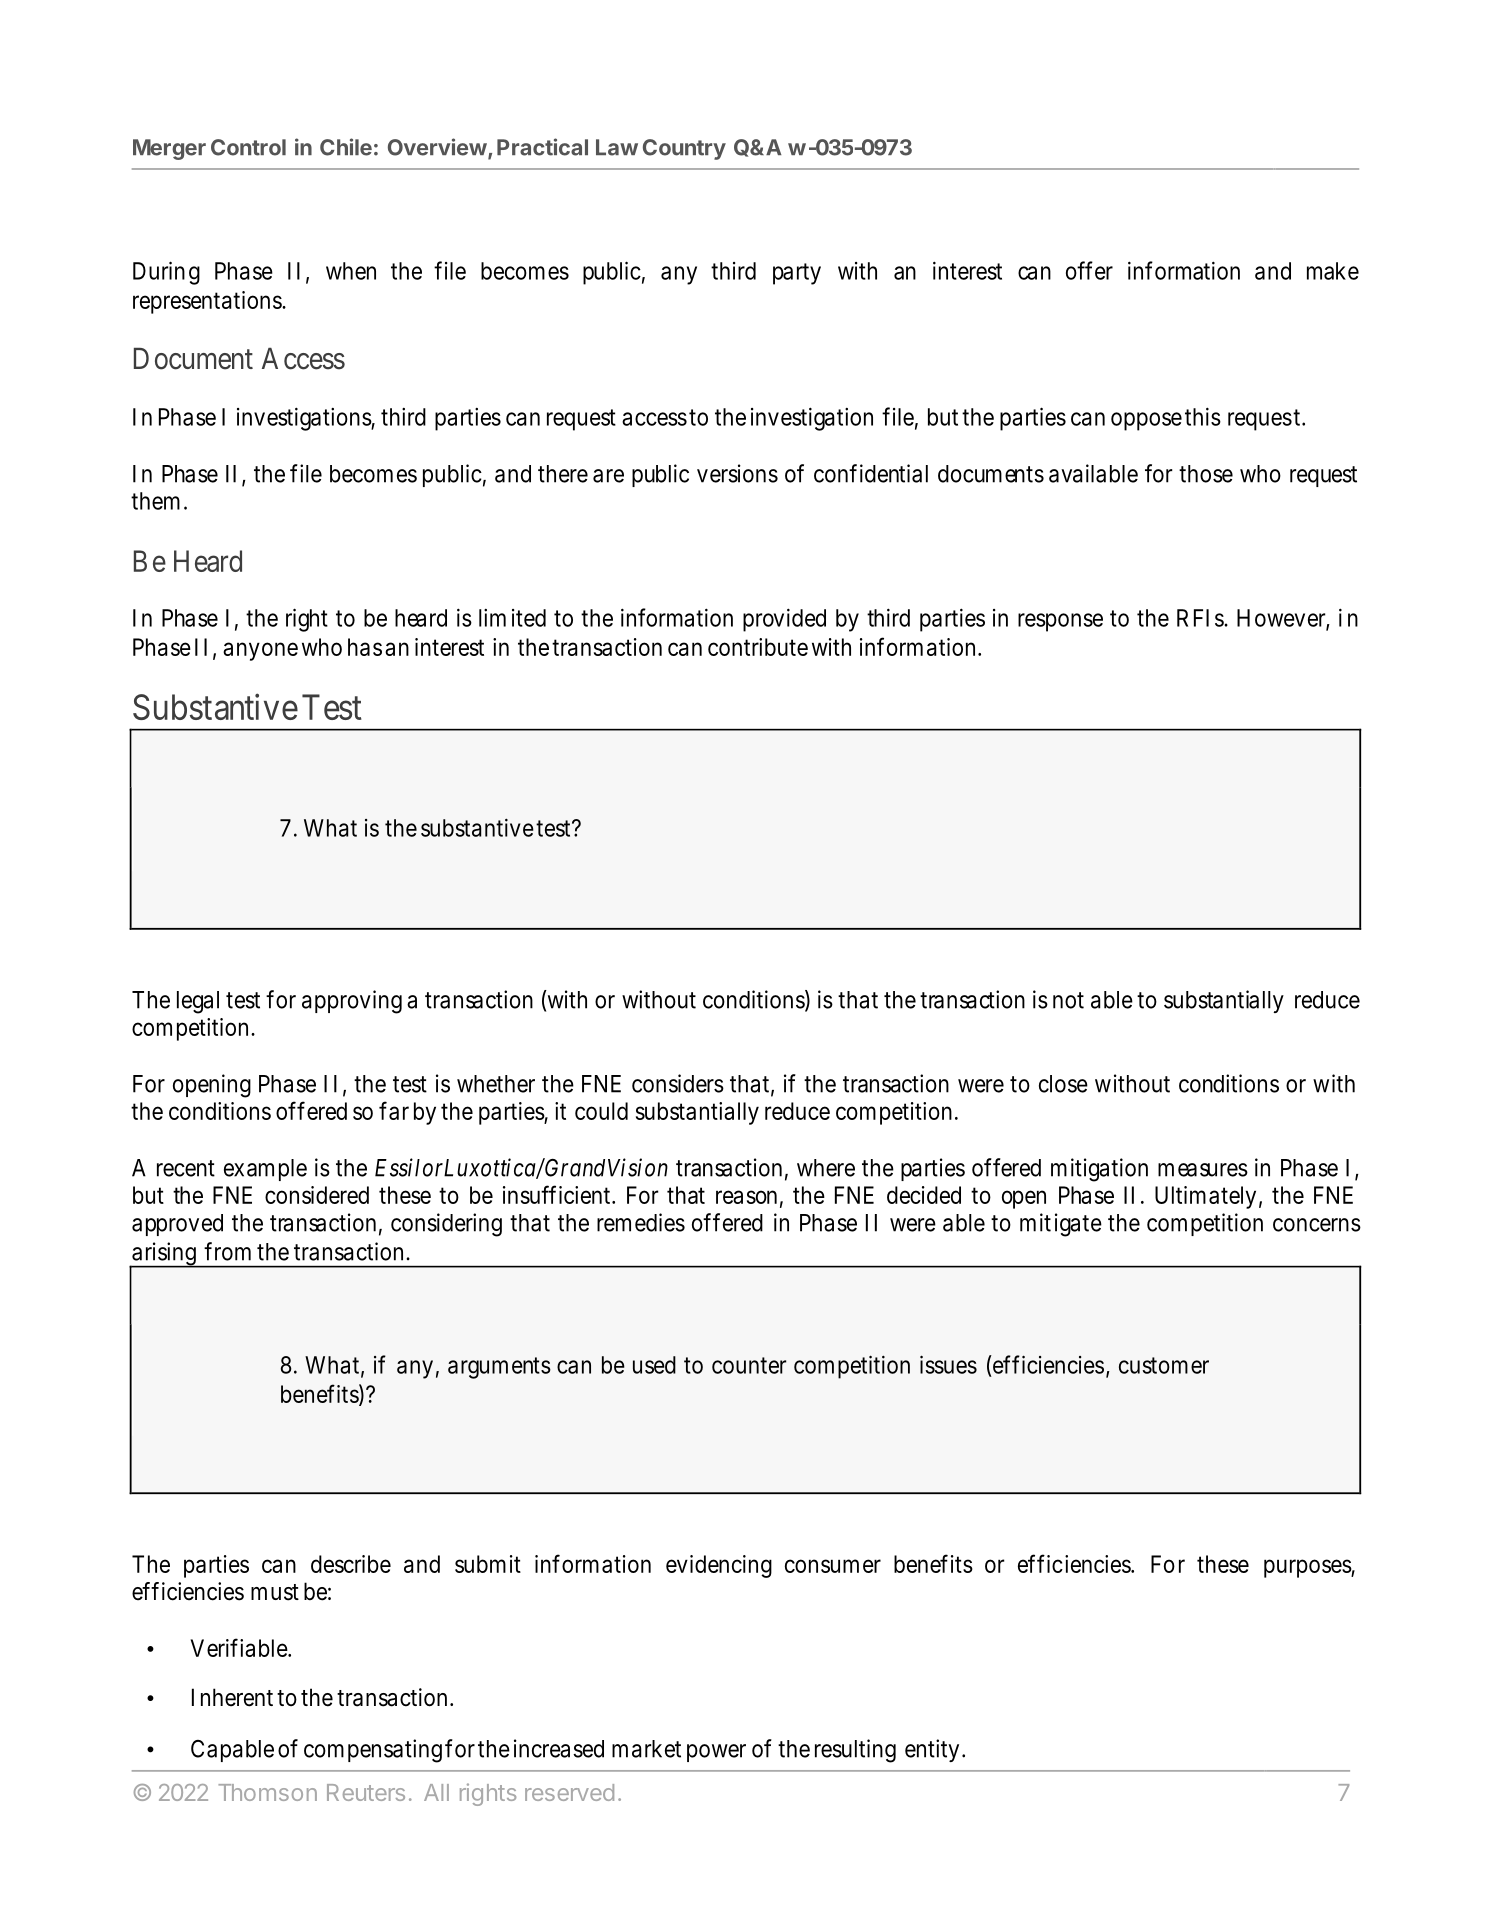  I want to click on approving, so click(352, 1002).
